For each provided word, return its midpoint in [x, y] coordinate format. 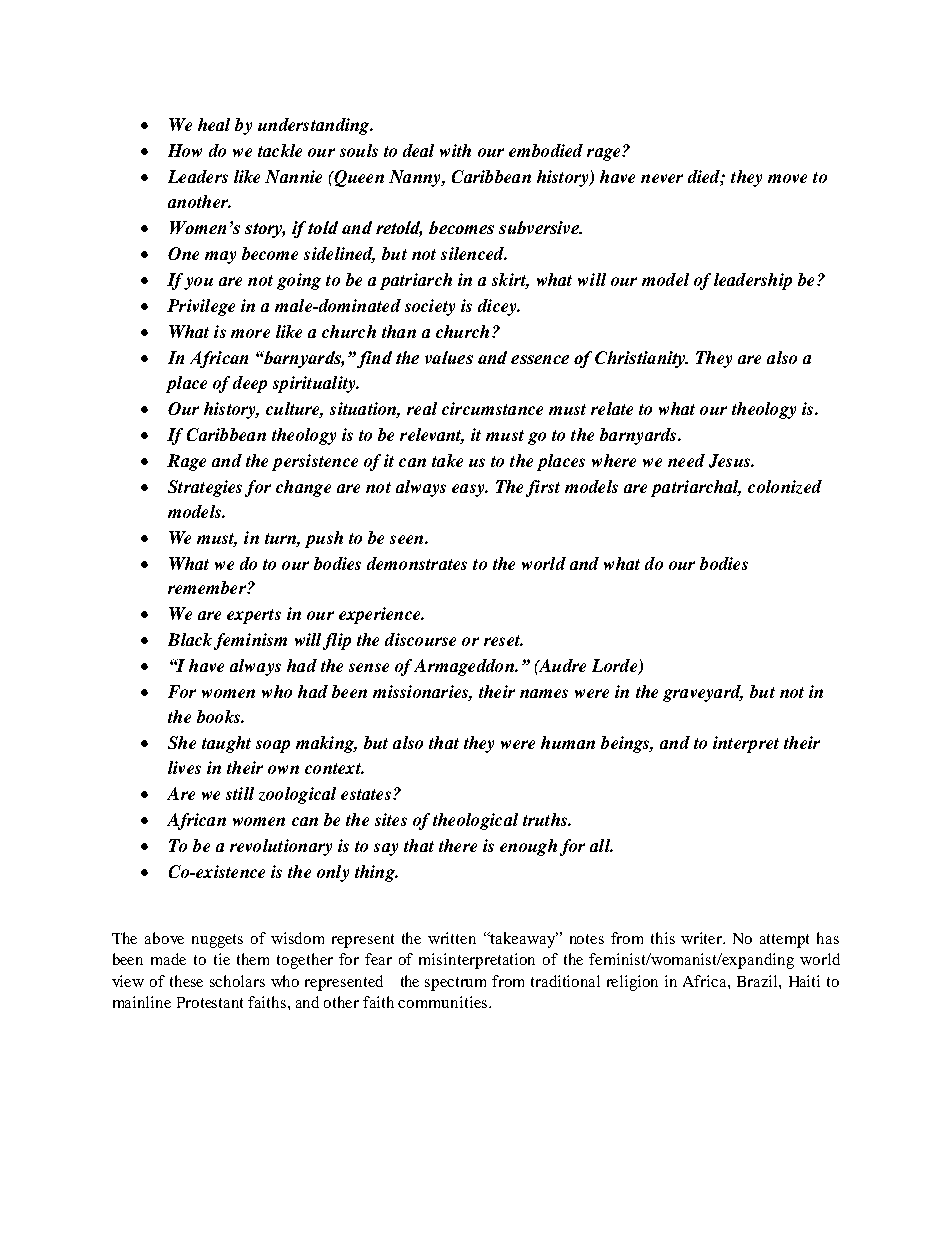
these [186, 981]
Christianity [641, 359]
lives [184, 767]
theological [475, 821]
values [449, 357]
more [250, 333]
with [455, 150]
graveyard [703, 693]
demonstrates [417, 563]
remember [208, 587]
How [185, 150]
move [787, 178]
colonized [785, 487]
